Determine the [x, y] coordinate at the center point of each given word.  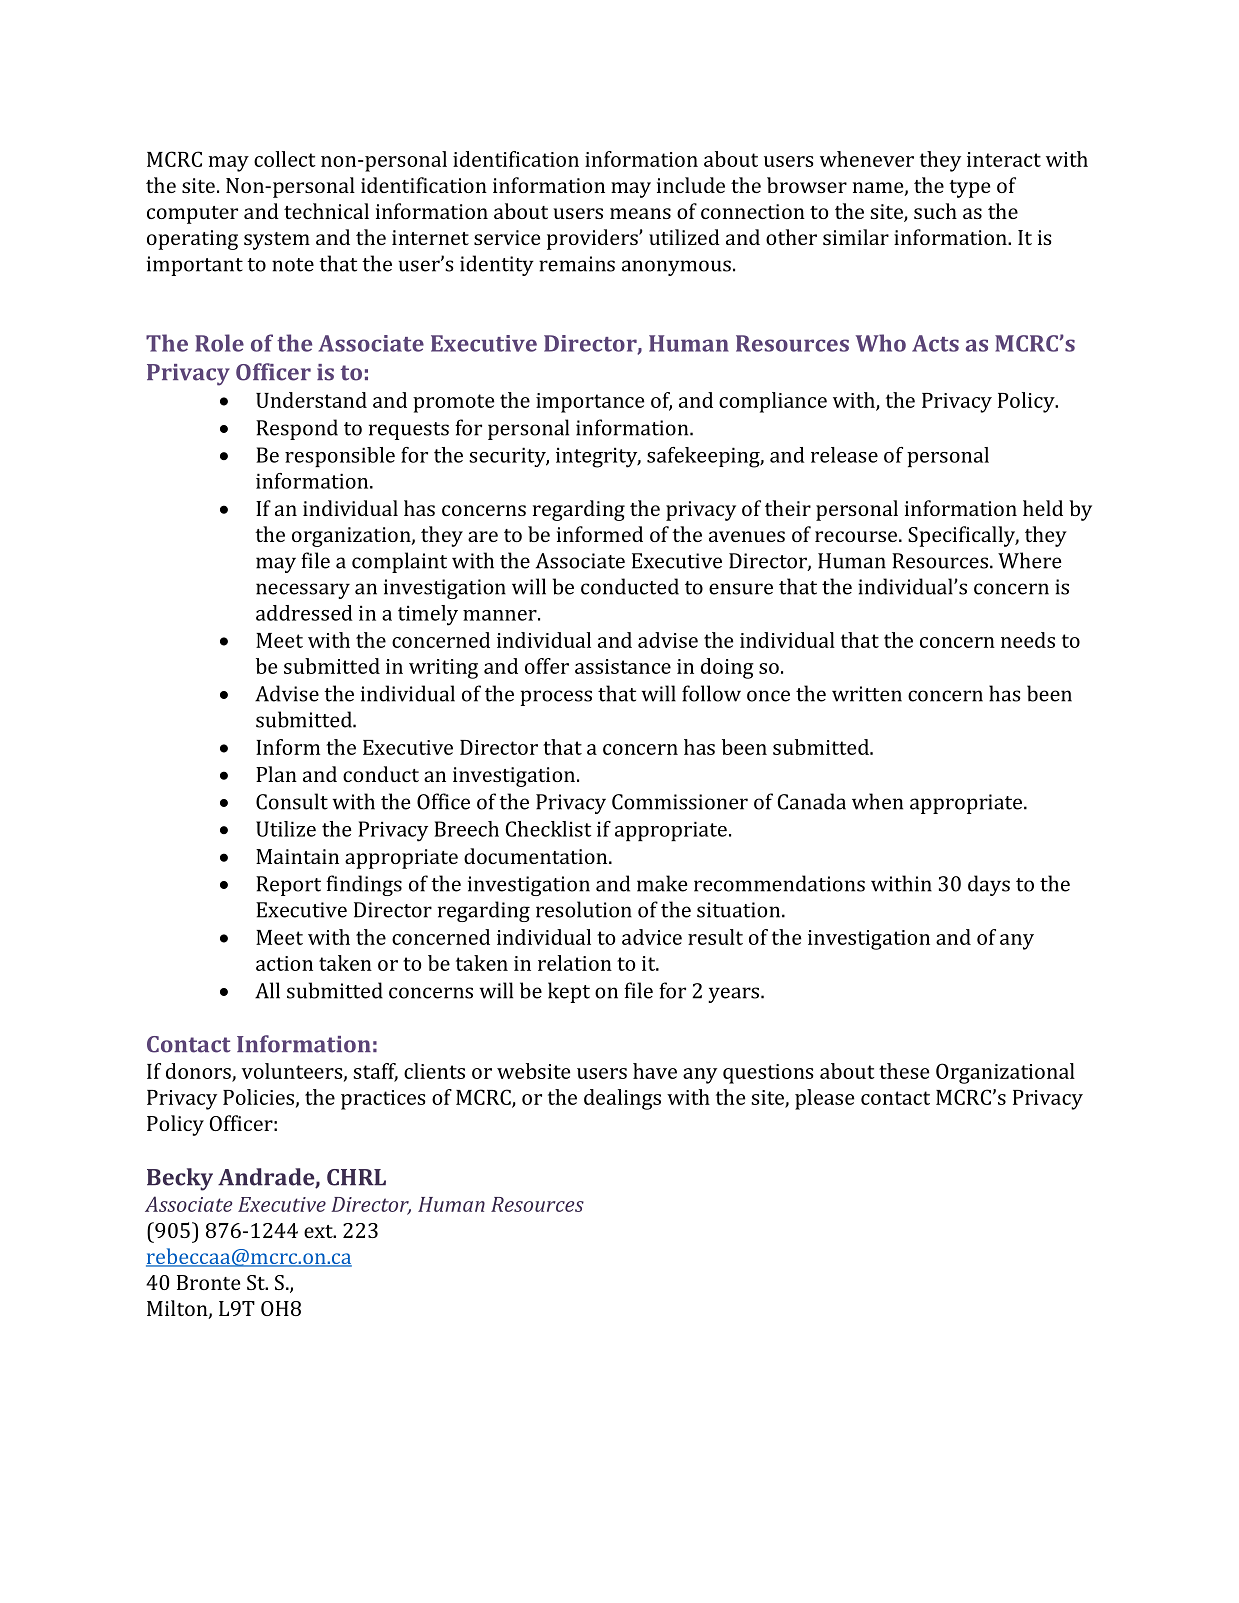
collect [285, 159]
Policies [258, 1097]
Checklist [548, 829]
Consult [292, 801]
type [969, 189]
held [1043, 508]
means [640, 213]
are [483, 536]
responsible [340, 457]
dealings [622, 1099]
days [989, 885]
